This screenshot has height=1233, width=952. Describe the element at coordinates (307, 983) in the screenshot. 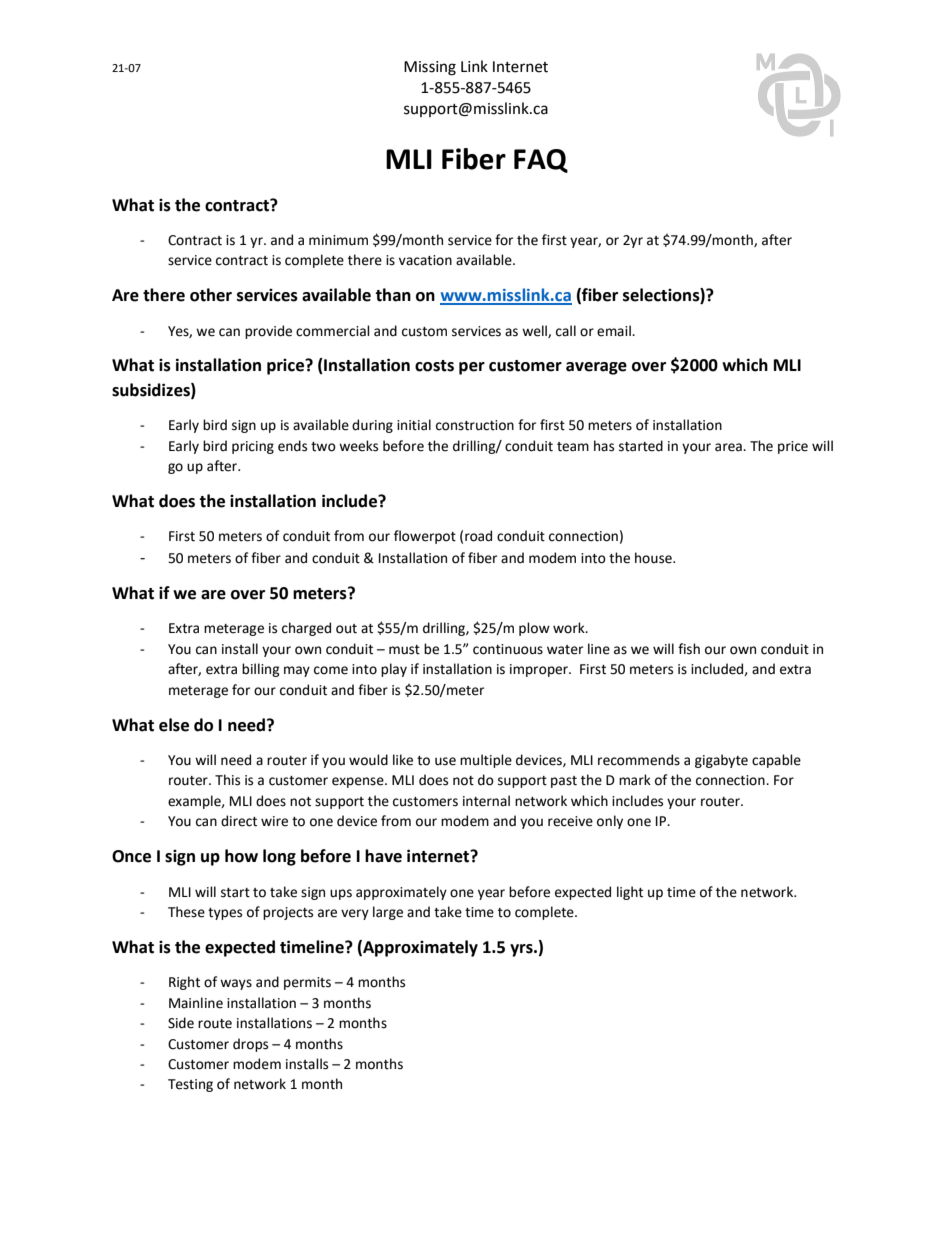

I see `permits` at that location.
